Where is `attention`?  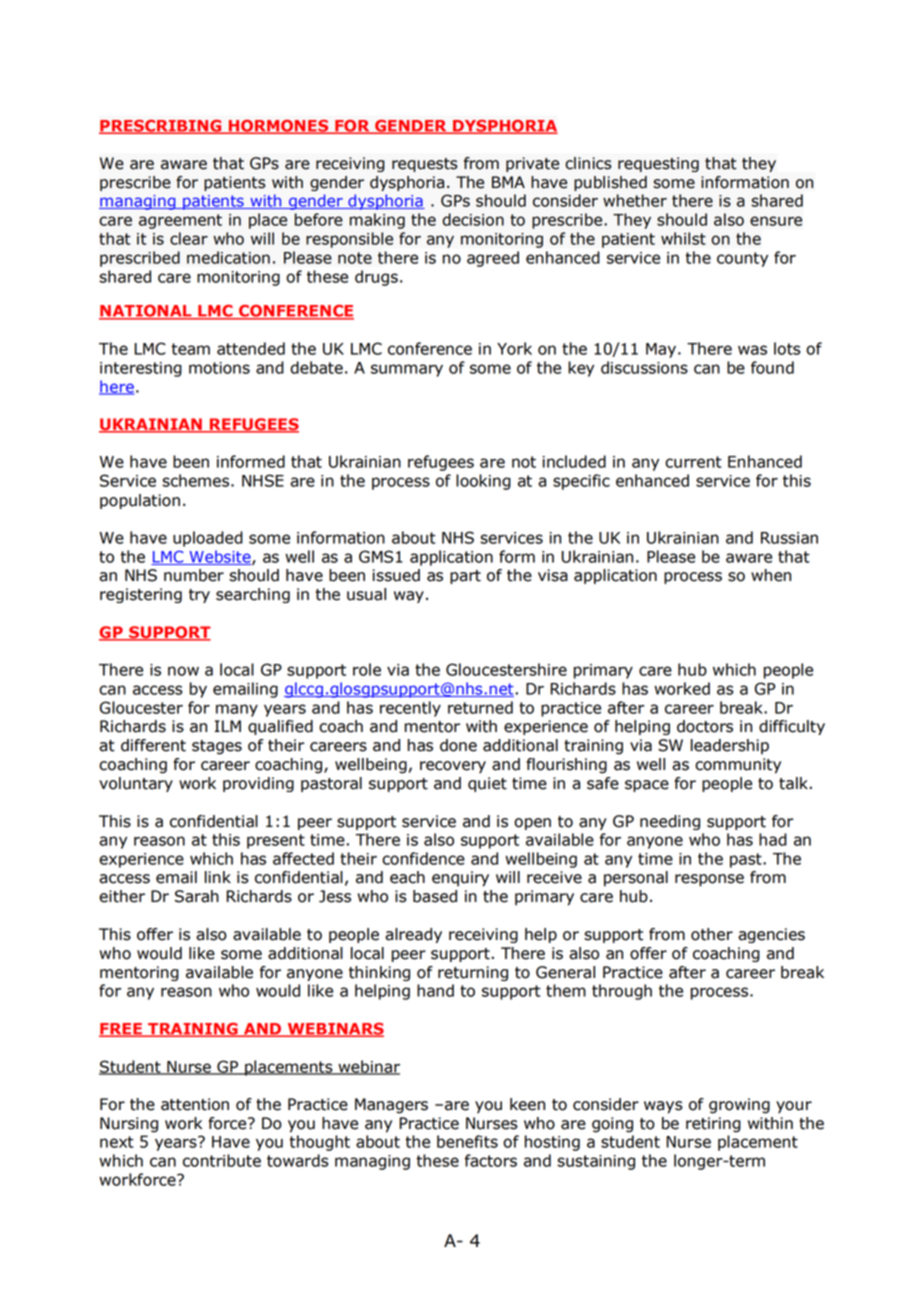 attention is located at coordinates (195, 1104).
